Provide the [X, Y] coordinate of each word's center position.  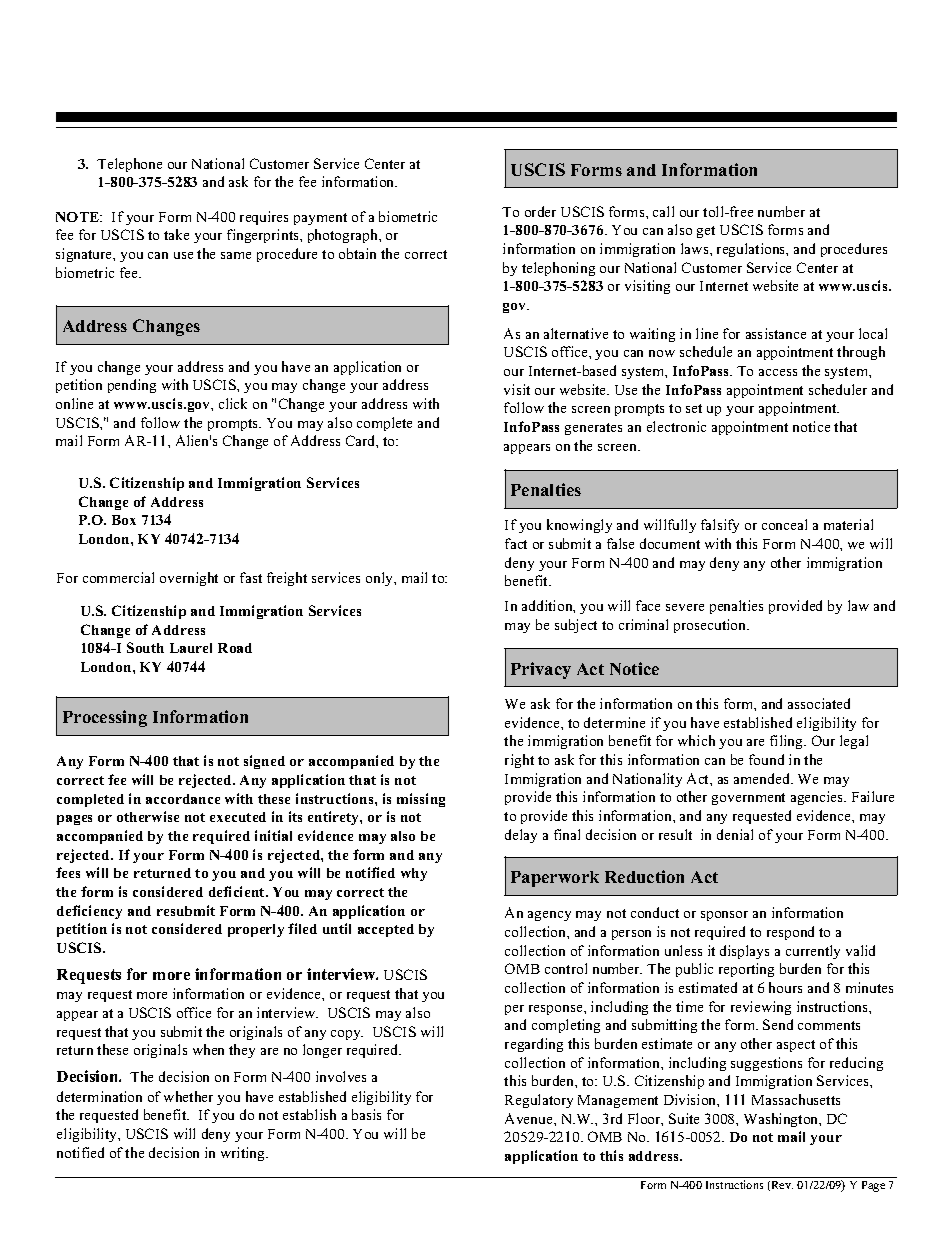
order [540, 211]
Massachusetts [796, 1099]
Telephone [129, 165]
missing [421, 800]
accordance [183, 799]
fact [516, 543]
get [706, 232]
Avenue [530, 1118]
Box [124, 520]
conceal [784, 524]
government [748, 799]
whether [188, 1096]
